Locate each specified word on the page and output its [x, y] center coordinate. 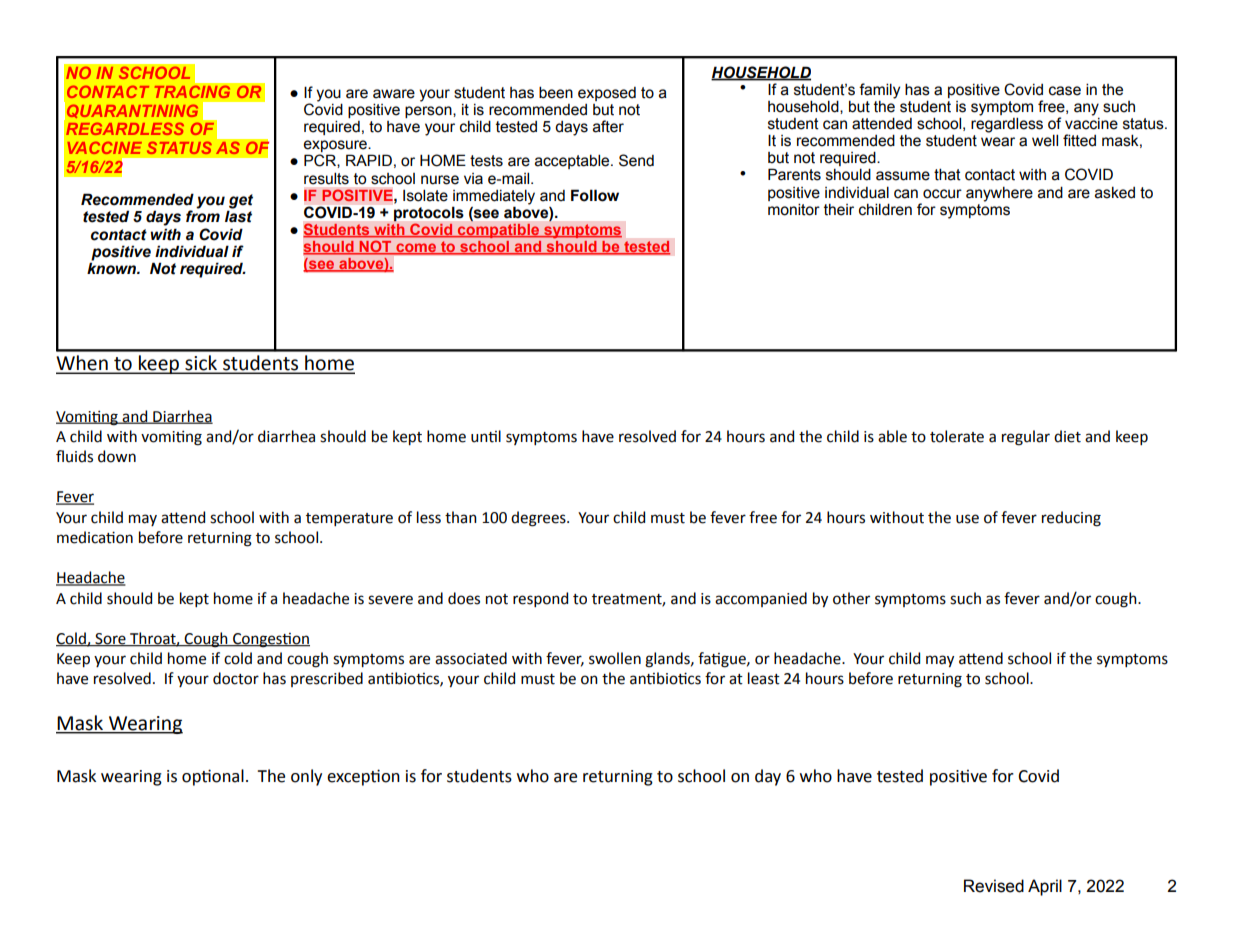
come [416, 249]
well [1045, 140]
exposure [336, 147]
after [608, 126]
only [306, 777]
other [851, 598]
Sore [110, 640]
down [117, 456]
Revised [994, 886]
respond [540, 599]
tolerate [957, 436]
